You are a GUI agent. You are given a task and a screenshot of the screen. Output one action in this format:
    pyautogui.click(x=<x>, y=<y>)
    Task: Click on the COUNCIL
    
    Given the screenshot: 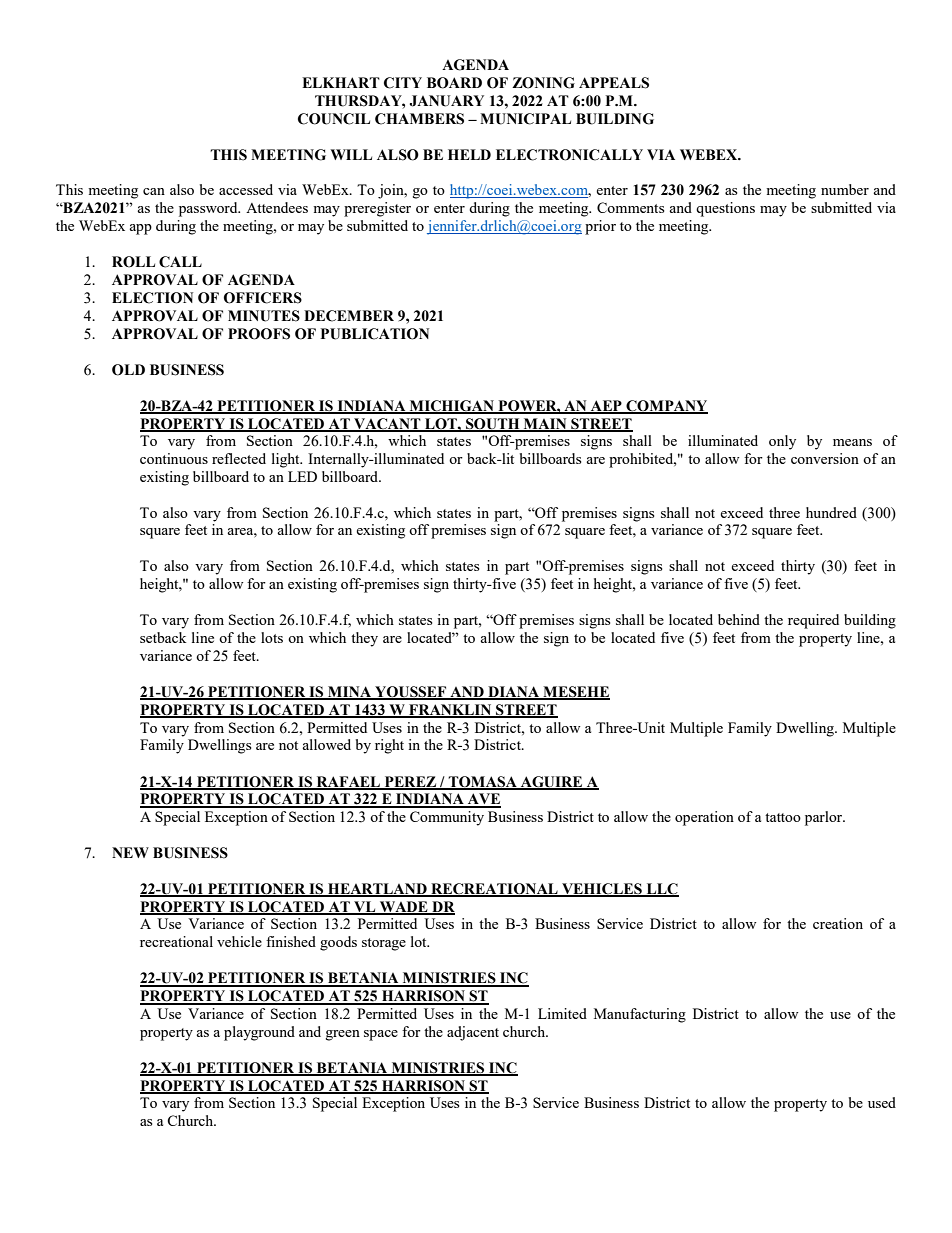 What is the action you would take?
    pyautogui.click(x=334, y=119)
